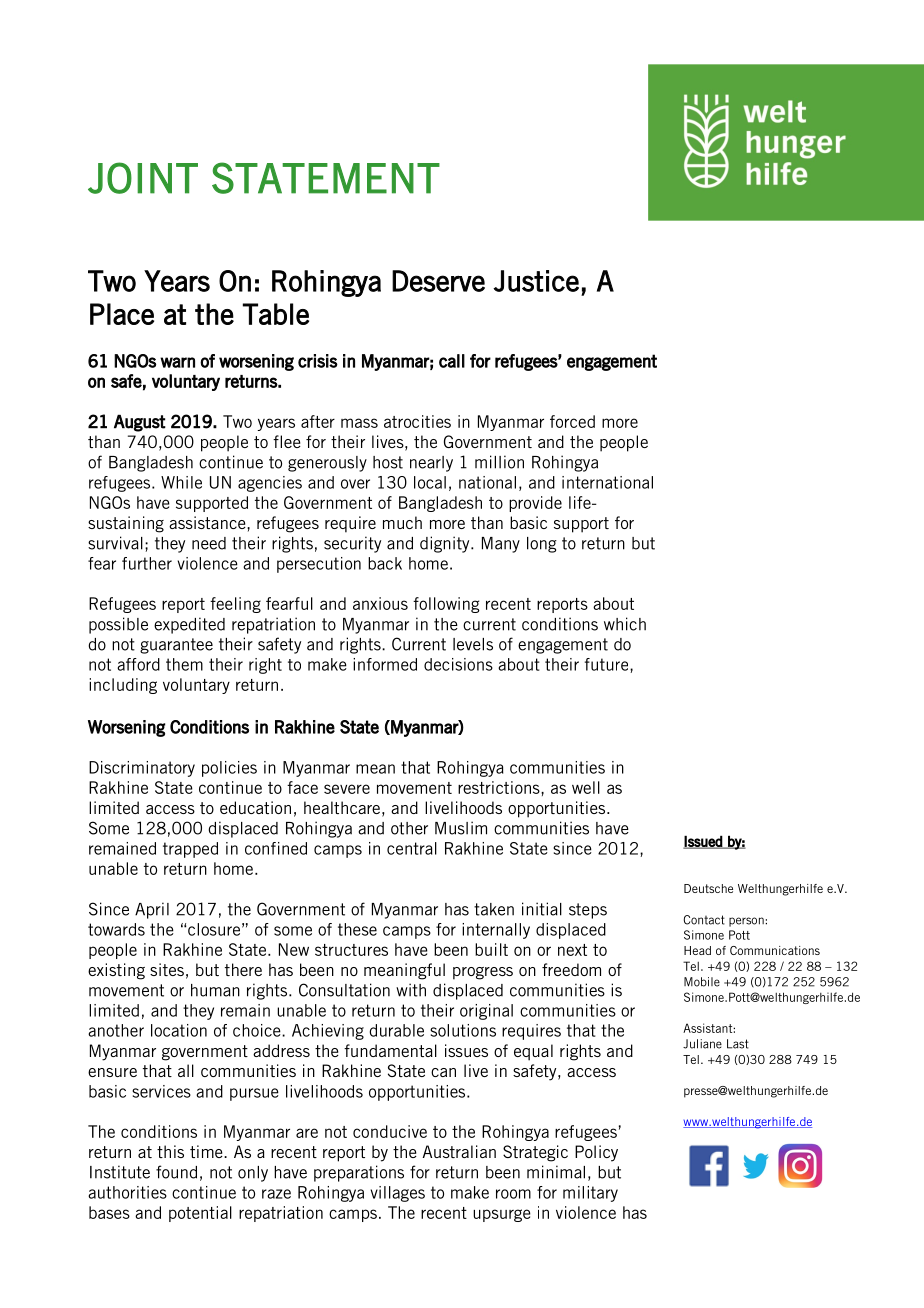 The image size is (924, 1308). What do you see at coordinates (446, 544) in the screenshot?
I see `dignity` at bounding box center [446, 544].
